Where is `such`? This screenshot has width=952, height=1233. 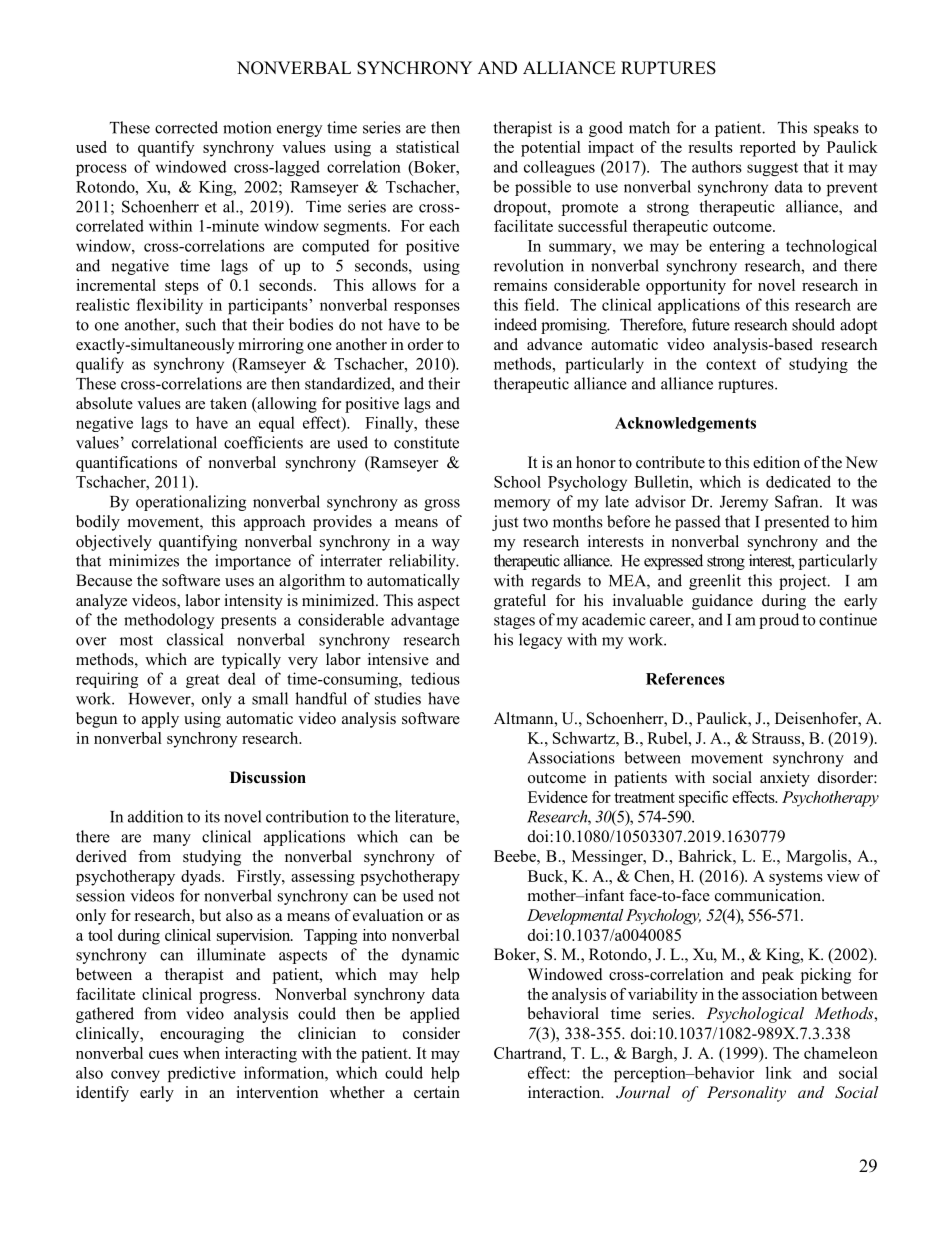
such is located at coordinates (201, 324).
